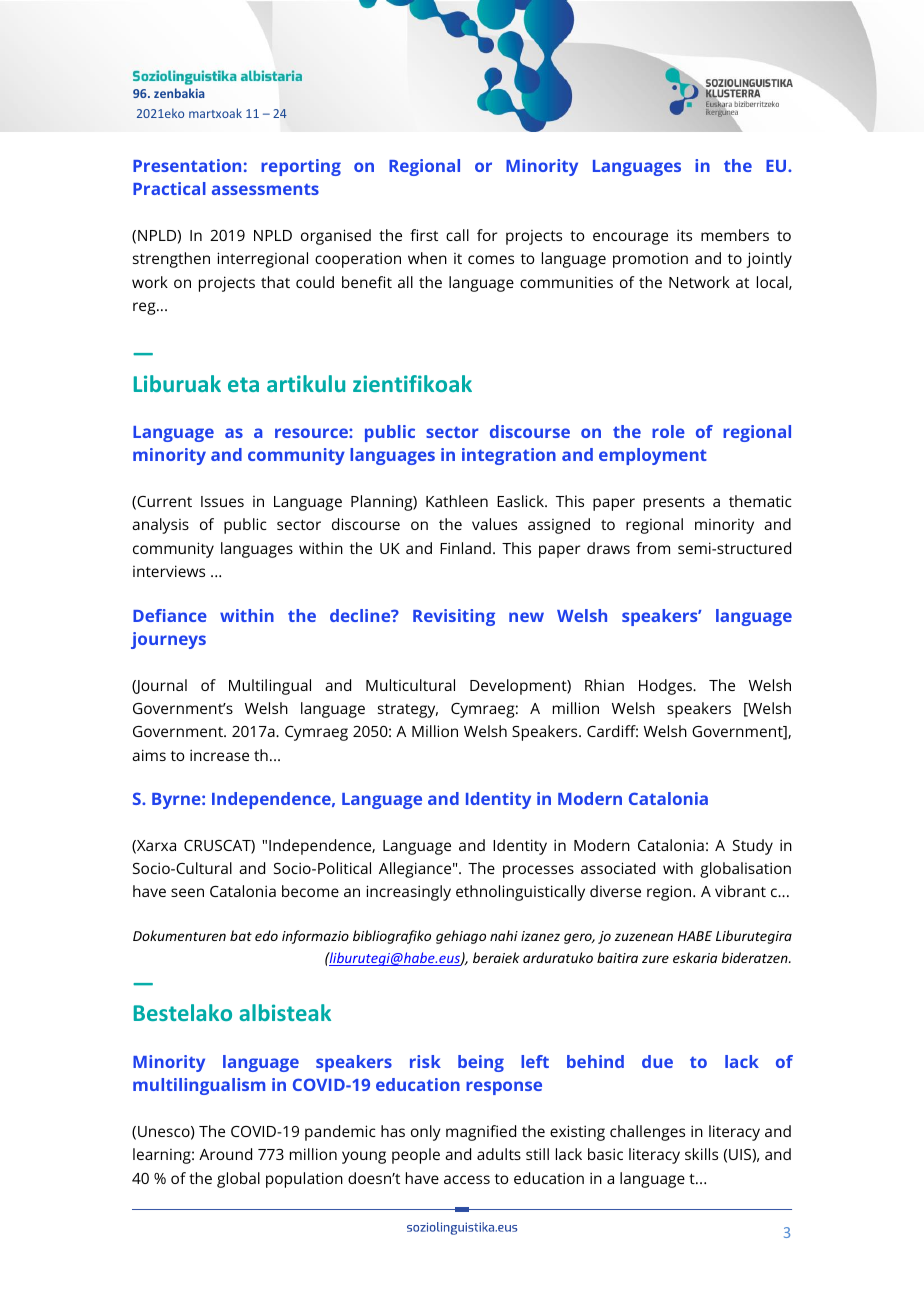  What do you see at coordinates (701, 1154) in the screenshot?
I see `skills` at bounding box center [701, 1154].
